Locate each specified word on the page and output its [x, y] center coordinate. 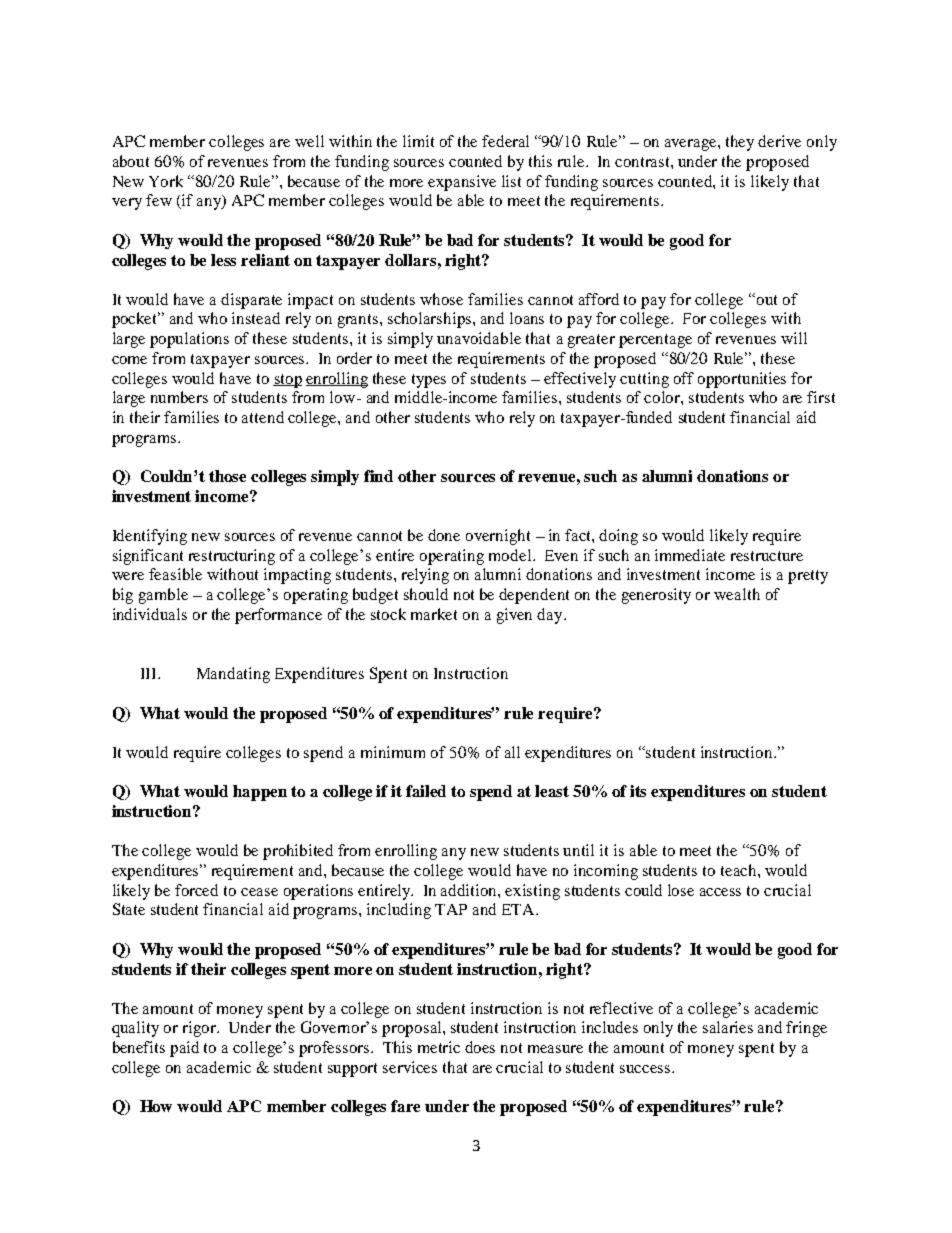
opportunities [742, 380]
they [740, 143]
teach [740, 870]
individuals [150, 614]
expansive [462, 183]
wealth [737, 594]
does [480, 1047]
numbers [179, 397]
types [429, 381]
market [434, 614]
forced [196, 890]
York [166, 181]
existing [532, 892]
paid [184, 1049]
